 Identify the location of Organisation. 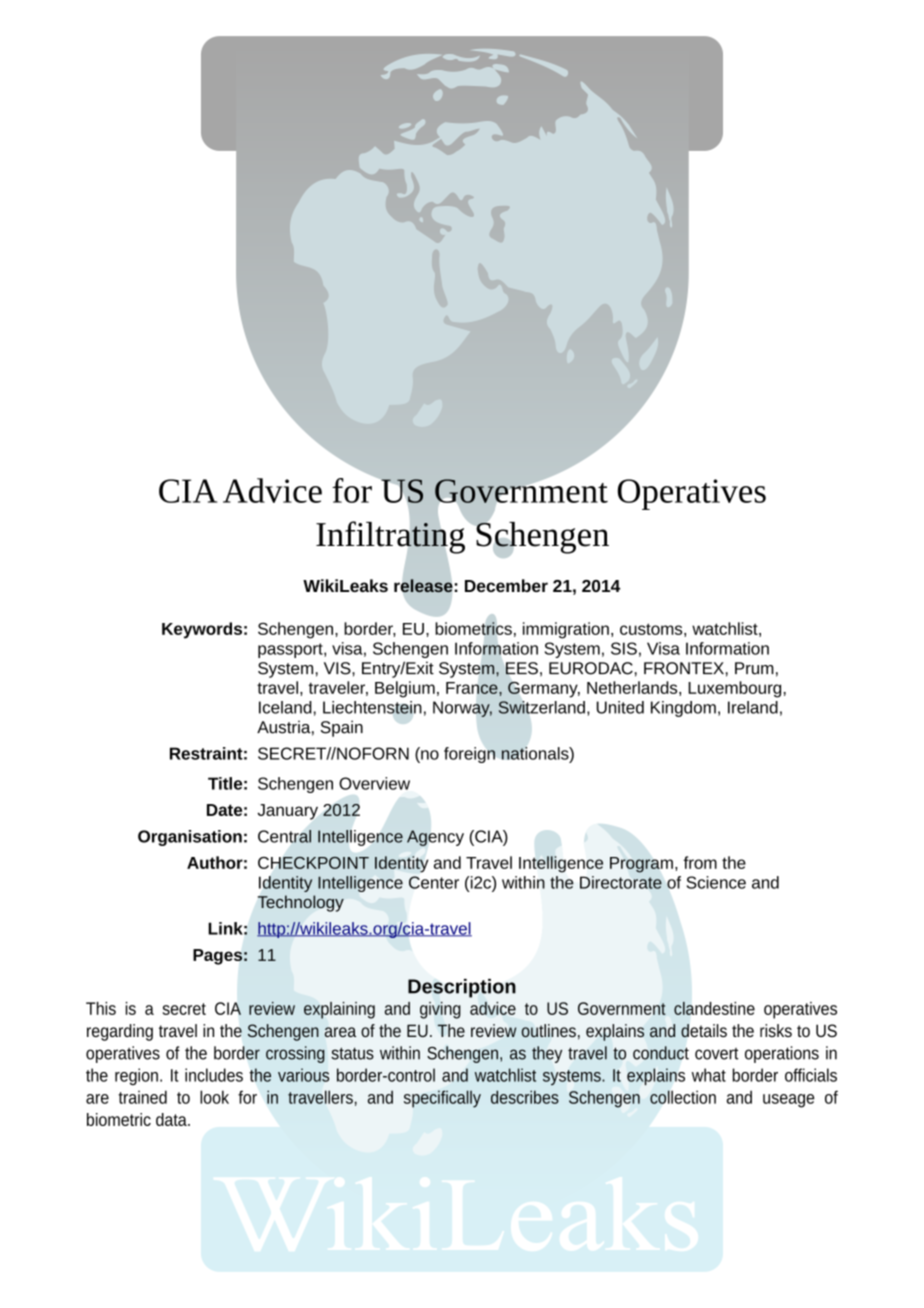
(190, 838).
